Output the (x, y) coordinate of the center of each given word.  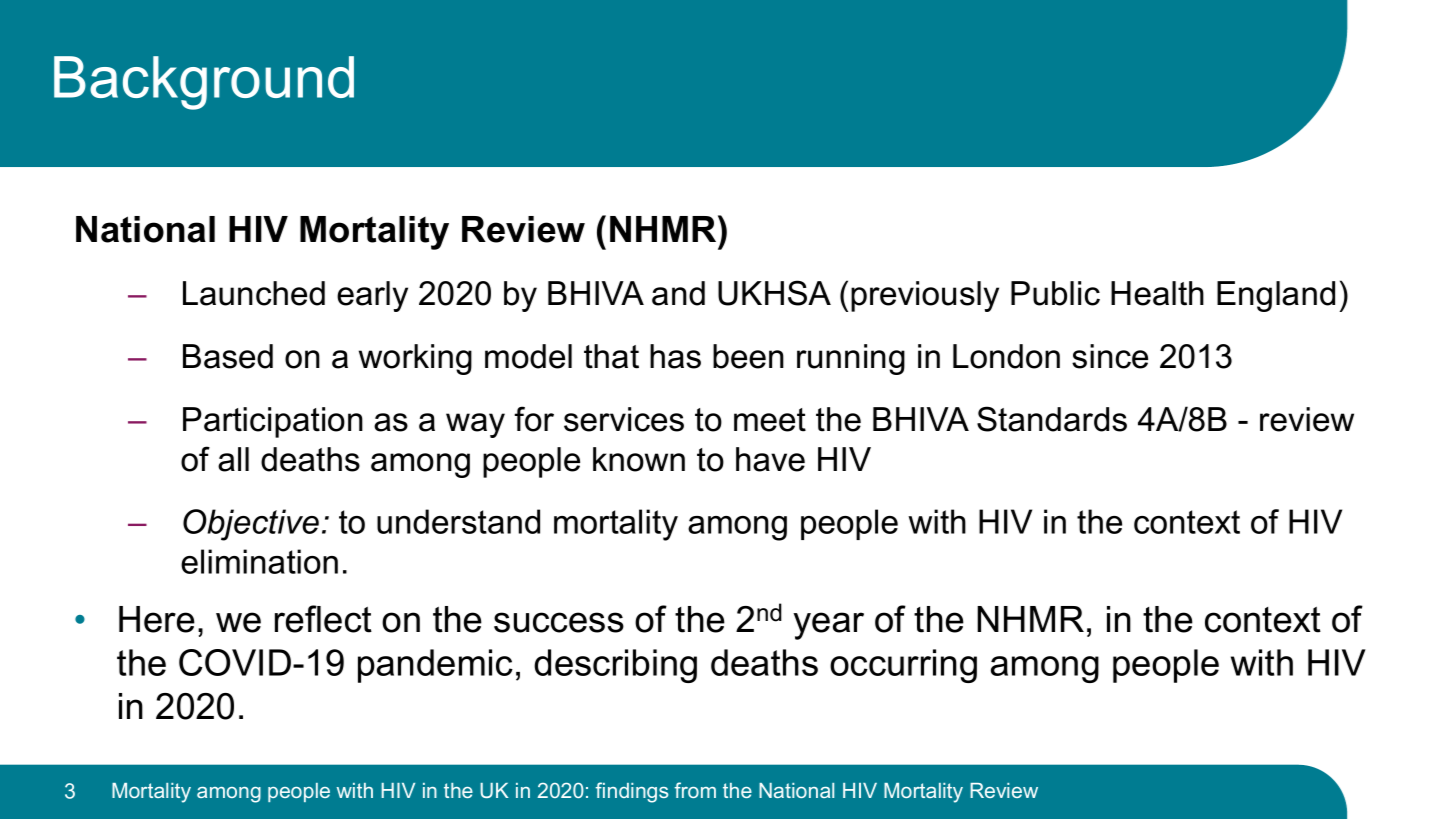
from (695, 790)
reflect (323, 619)
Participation (273, 422)
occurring (903, 666)
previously (925, 296)
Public (1055, 293)
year (828, 626)
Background (204, 83)
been (748, 356)
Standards (1052, 419)
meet (770, 420)
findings (631, 792)
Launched (254, 293)
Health (1157, 293)
